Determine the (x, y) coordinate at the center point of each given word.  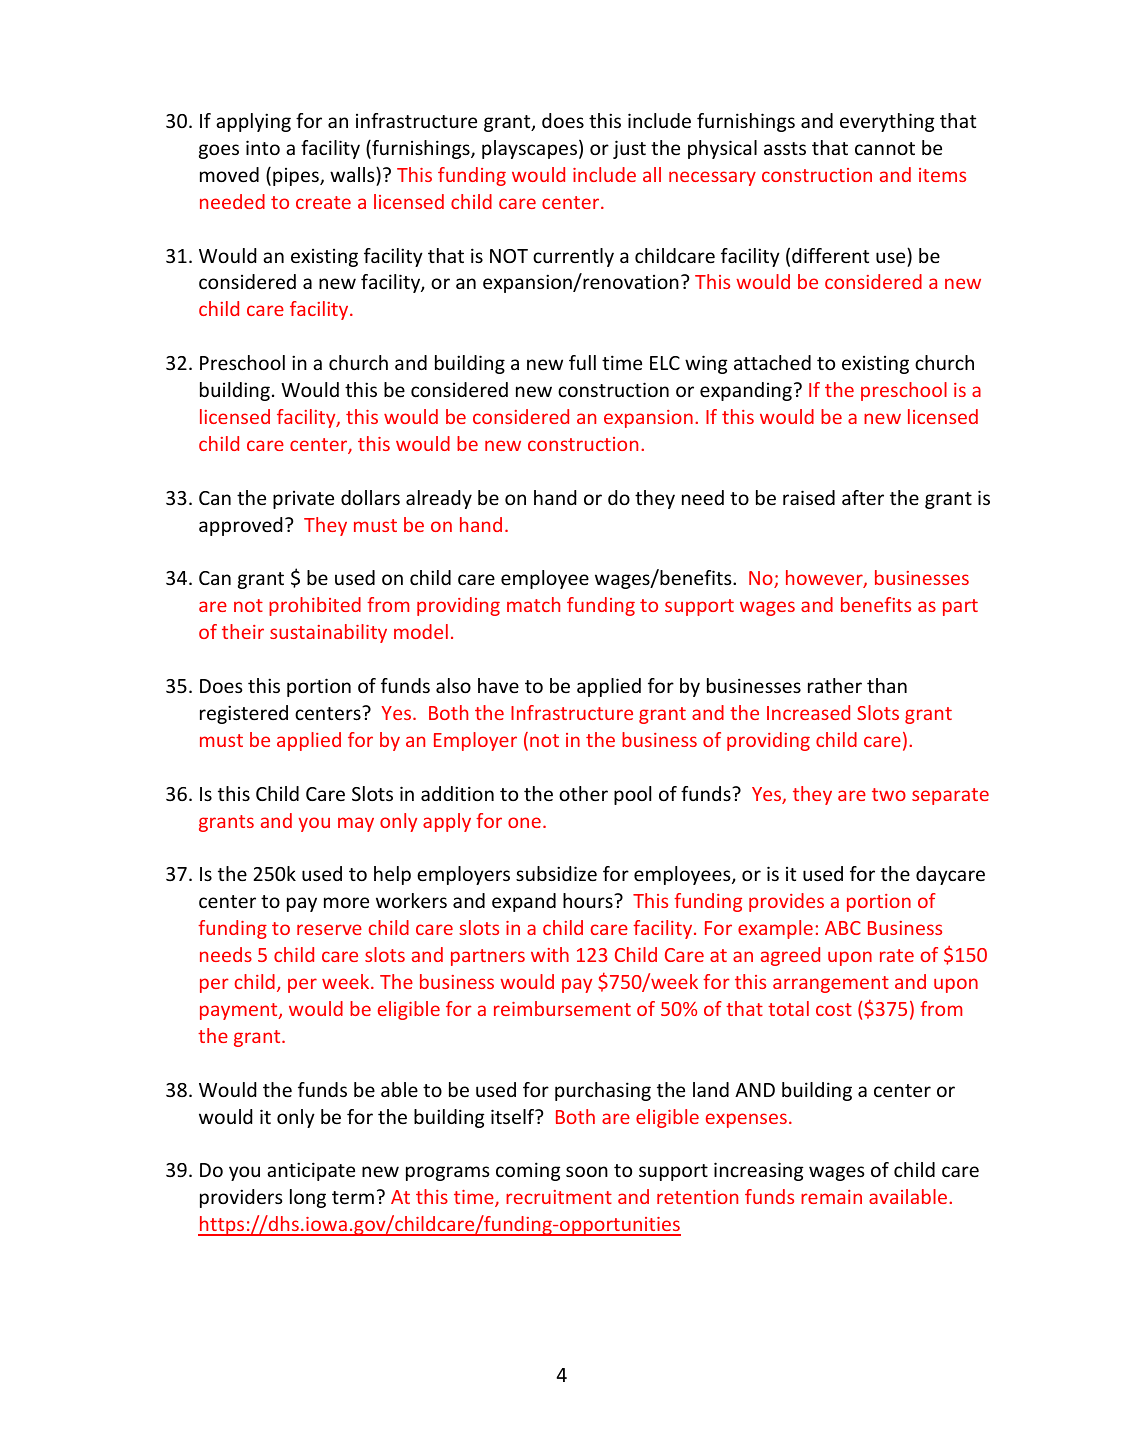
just (629, 149)
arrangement (831, 984)
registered (244, 714)
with (550, 954)
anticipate (311, 1171)
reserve (329, 929)
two (889, 794)
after (863, 497)
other (583, 793)
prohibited (315, 606)
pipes (297, 176)
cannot (885, 148)
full (582, 362)
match (533, 604)
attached (772, 362)
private (303, 499)
